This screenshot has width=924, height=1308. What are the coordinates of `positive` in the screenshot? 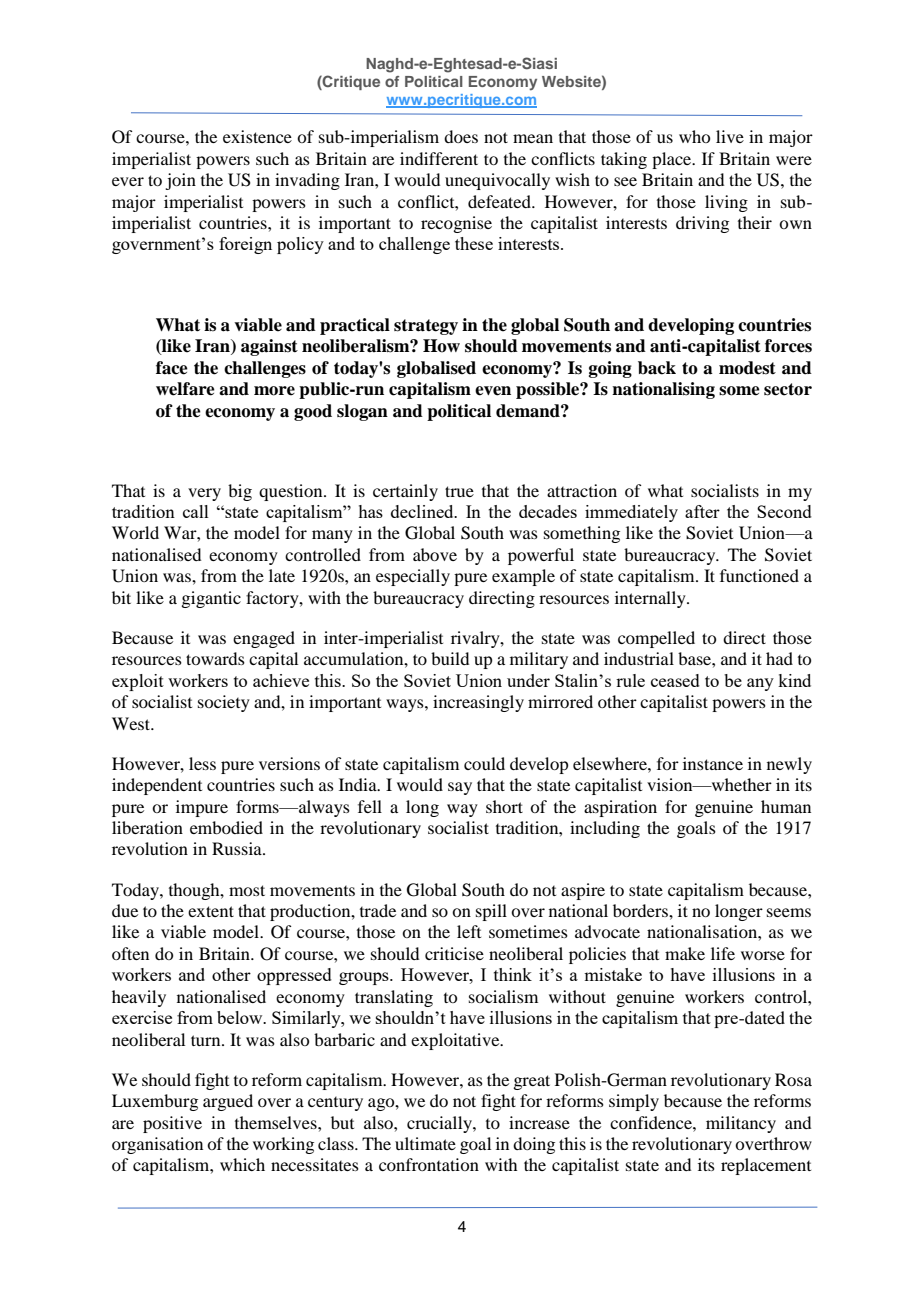 It's located at (172, 1124).
